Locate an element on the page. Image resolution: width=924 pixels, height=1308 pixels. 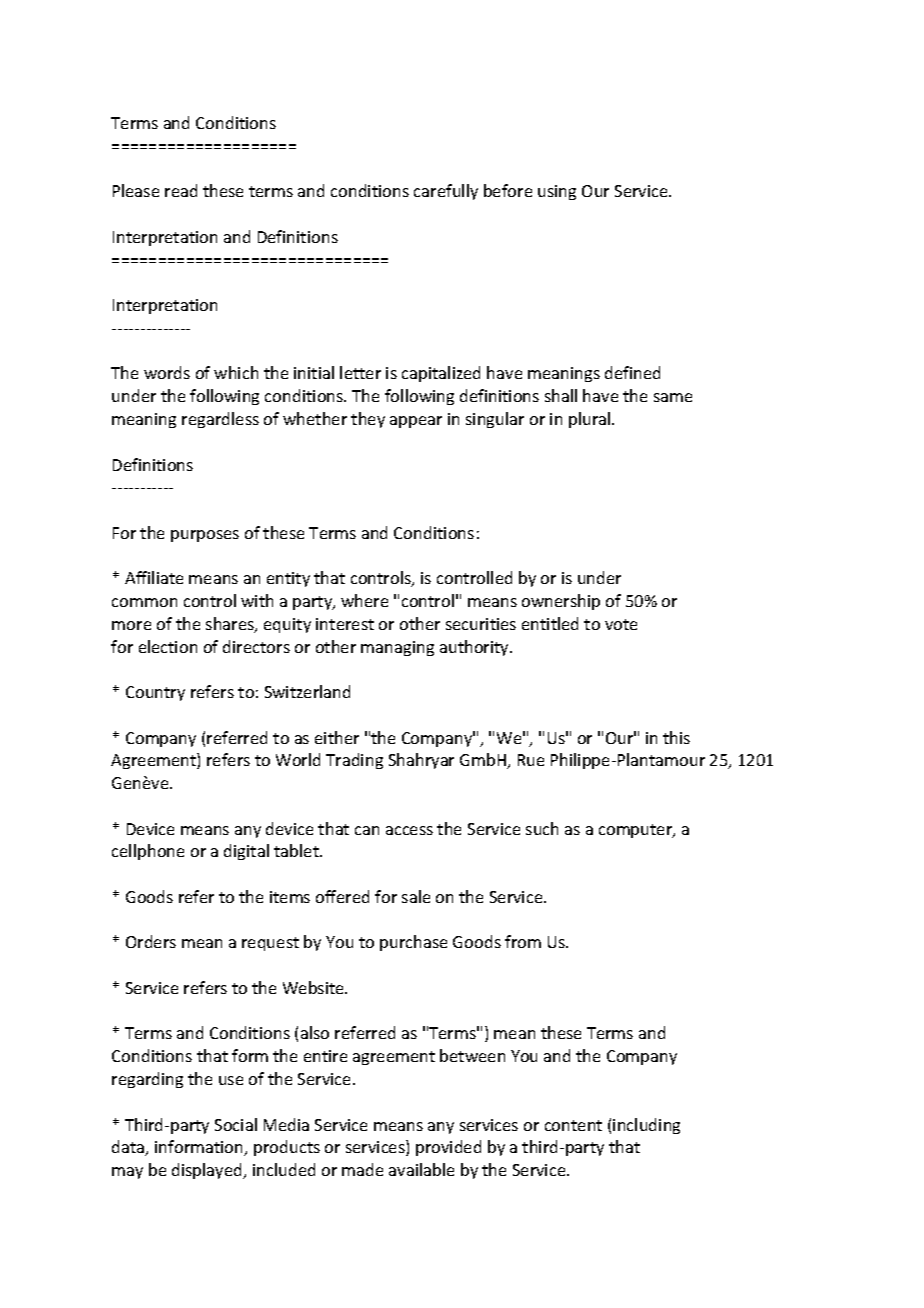
where is located at coordinates (364, 600).
